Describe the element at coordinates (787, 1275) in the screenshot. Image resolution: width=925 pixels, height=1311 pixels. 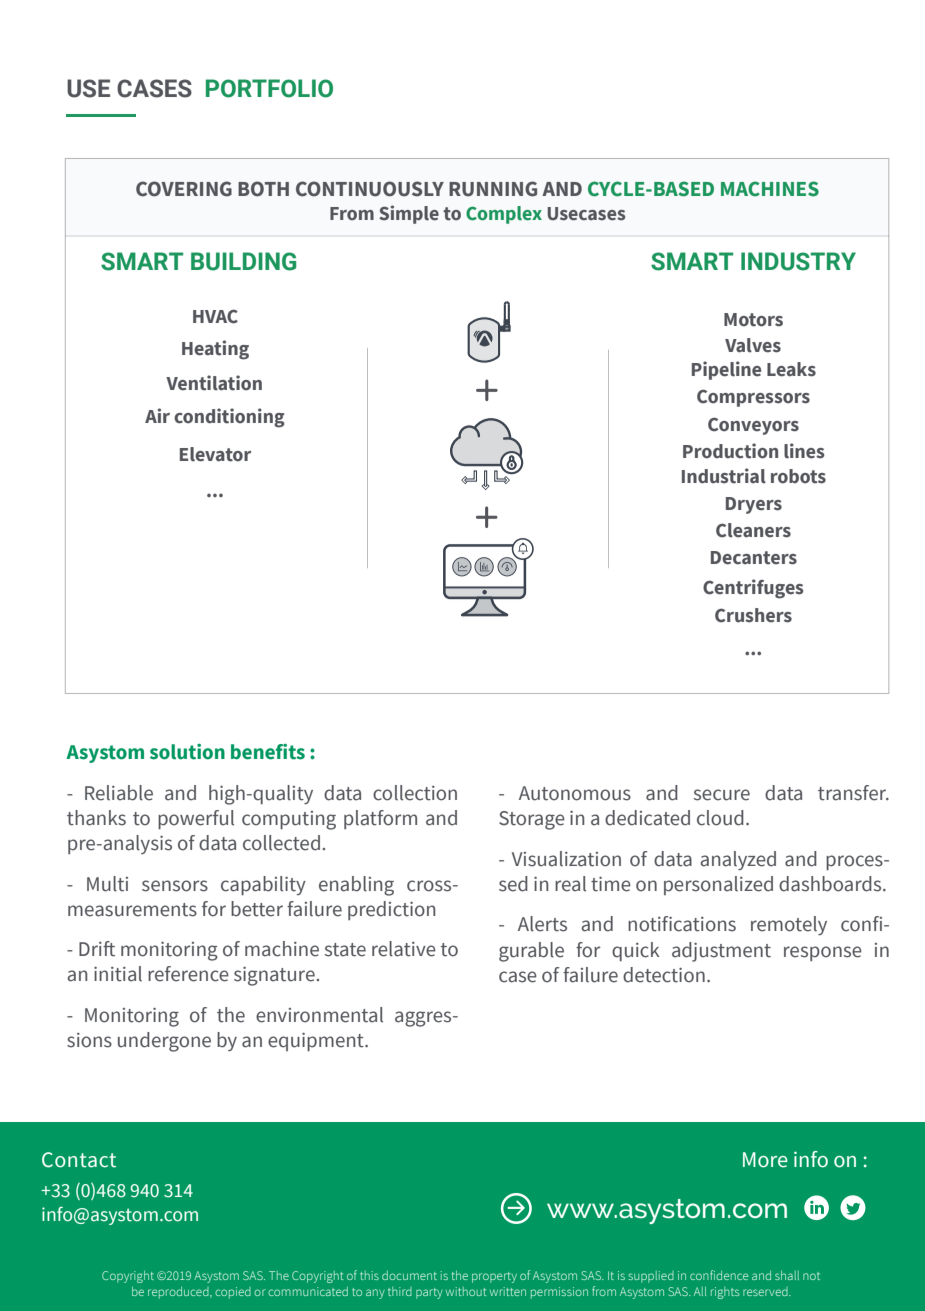
I see `shall` at that location.
